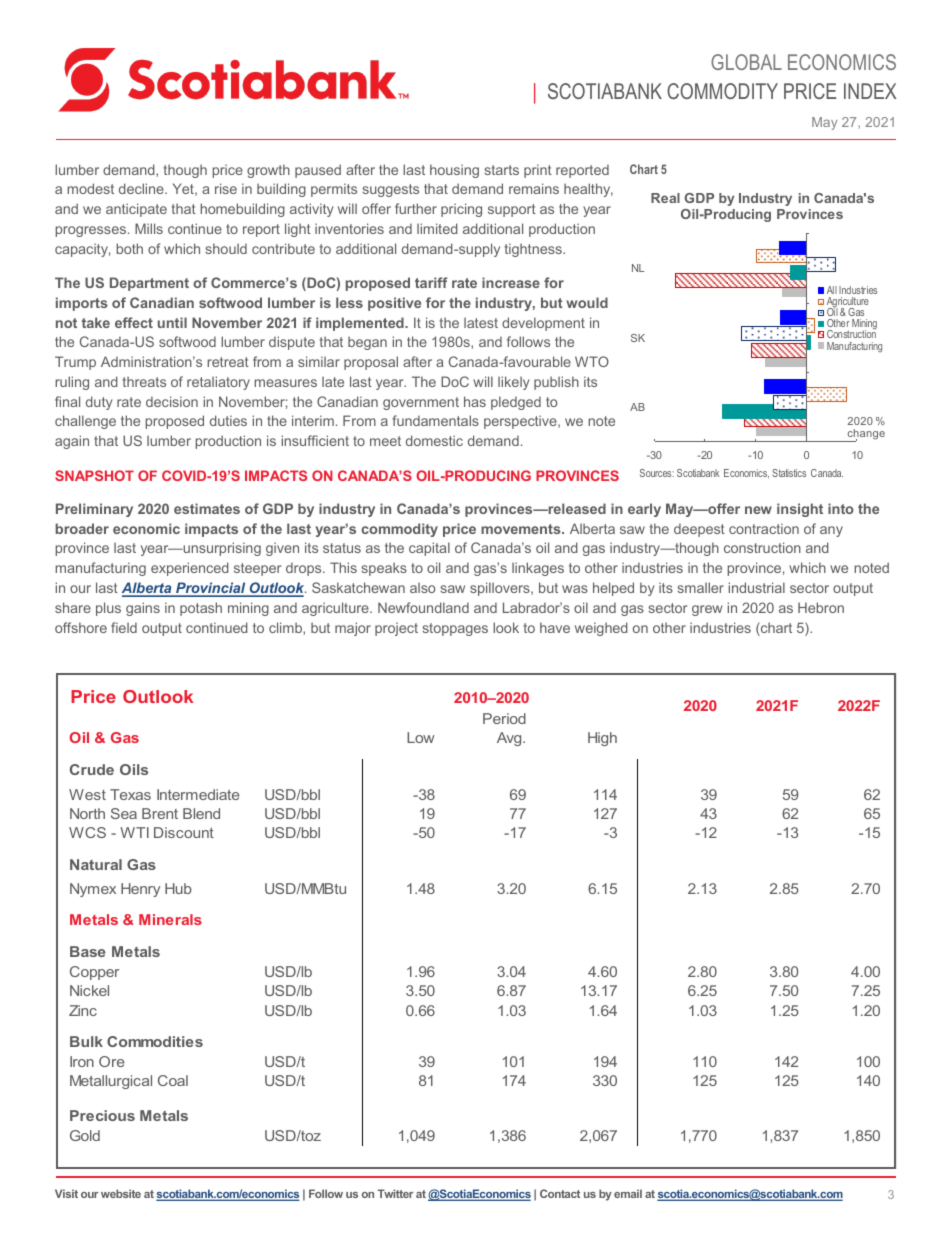 The image size is (952, 1233). Describe the element at coordinates (170, 919) in the screenshot. I see `Minerals` at that location.
